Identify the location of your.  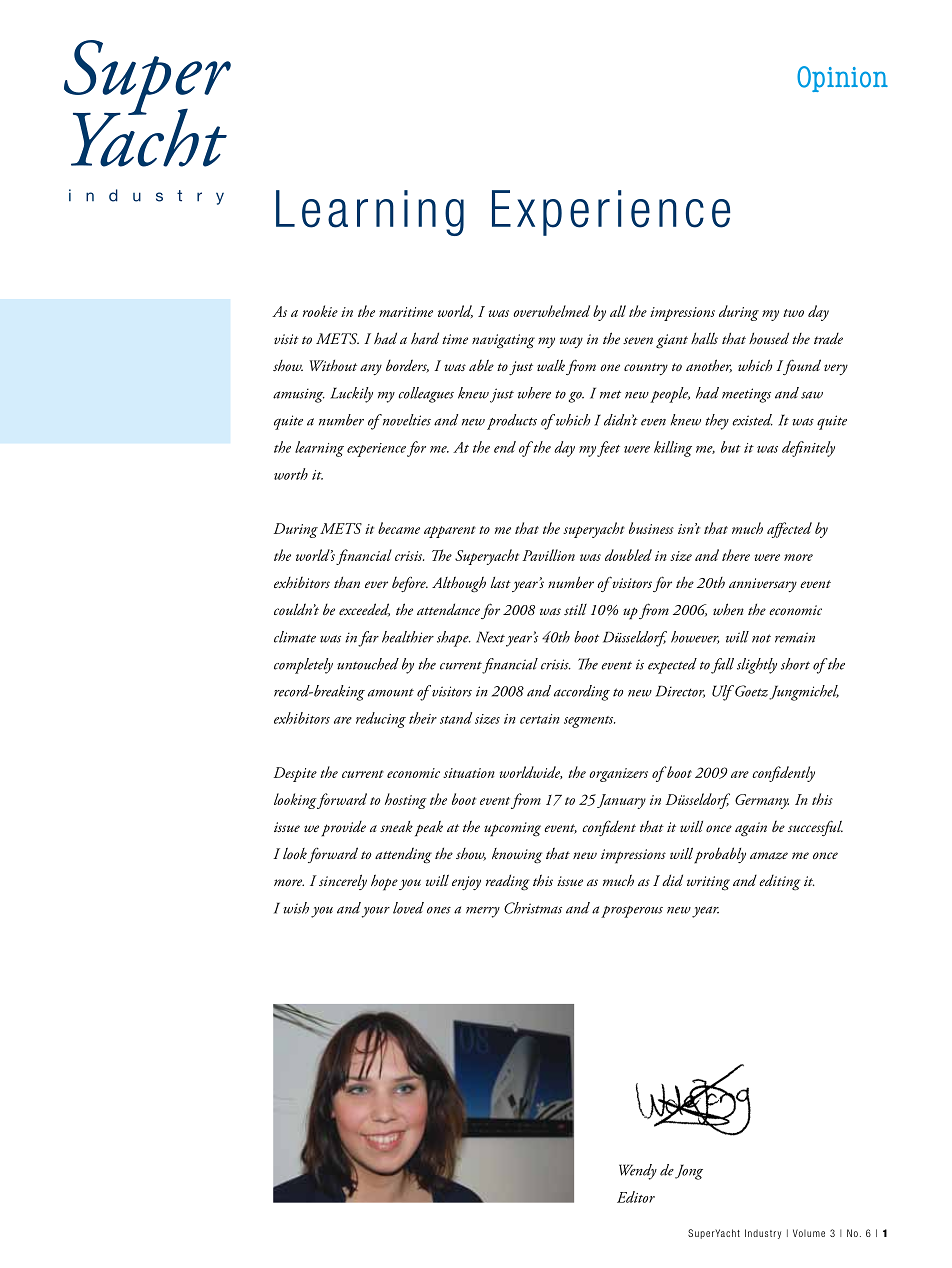
(376, 912).
